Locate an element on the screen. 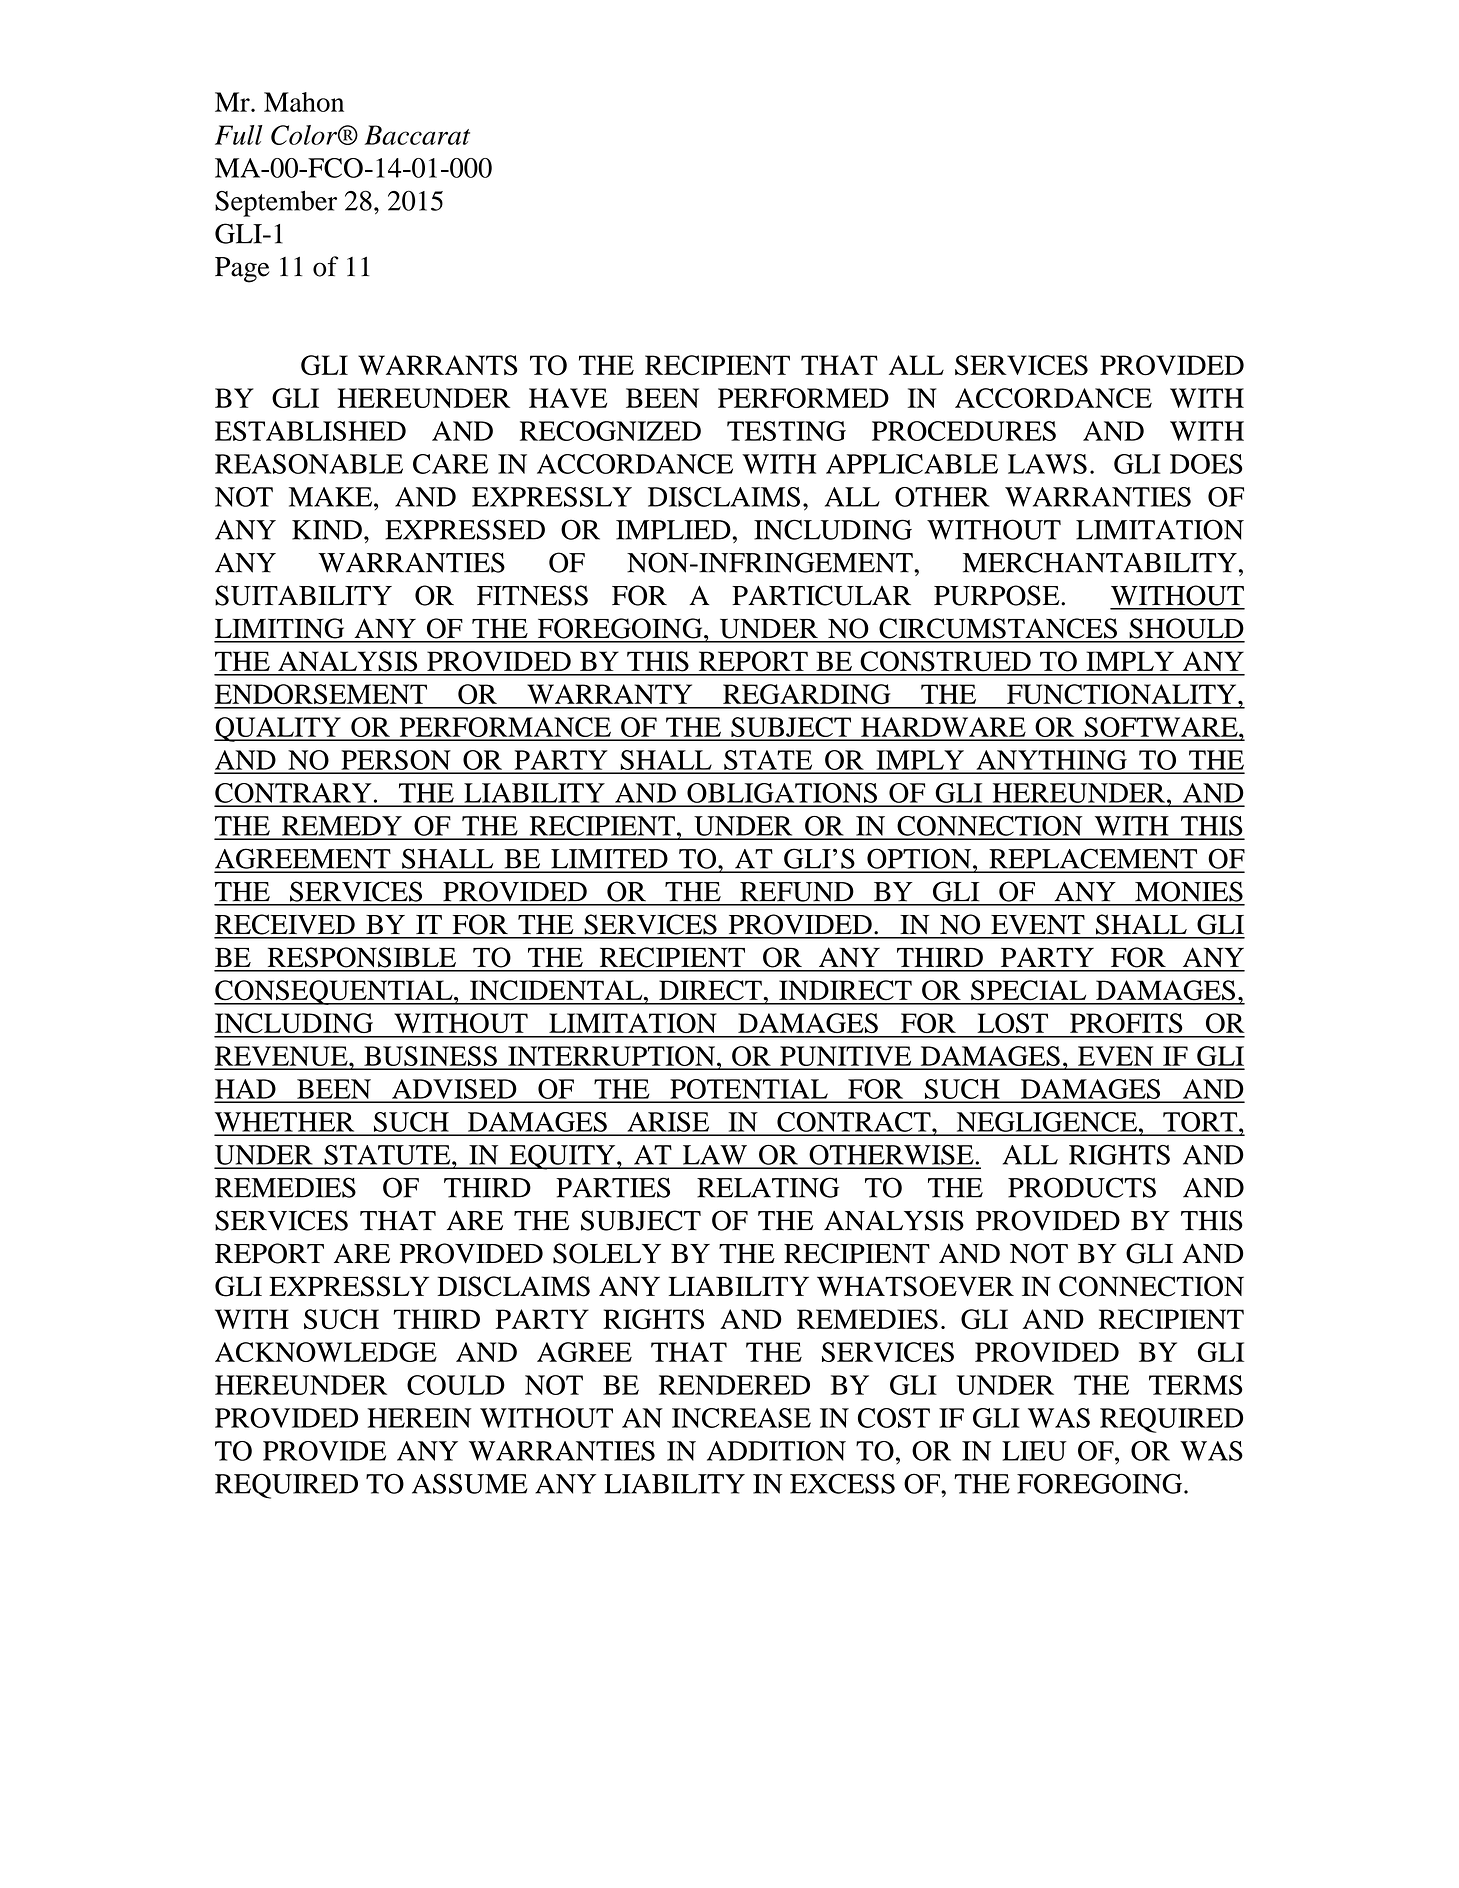 Image resolution: width=1459 pixels, height=1888 pixels. IMPLIED is located at coordinates (673, 530).
